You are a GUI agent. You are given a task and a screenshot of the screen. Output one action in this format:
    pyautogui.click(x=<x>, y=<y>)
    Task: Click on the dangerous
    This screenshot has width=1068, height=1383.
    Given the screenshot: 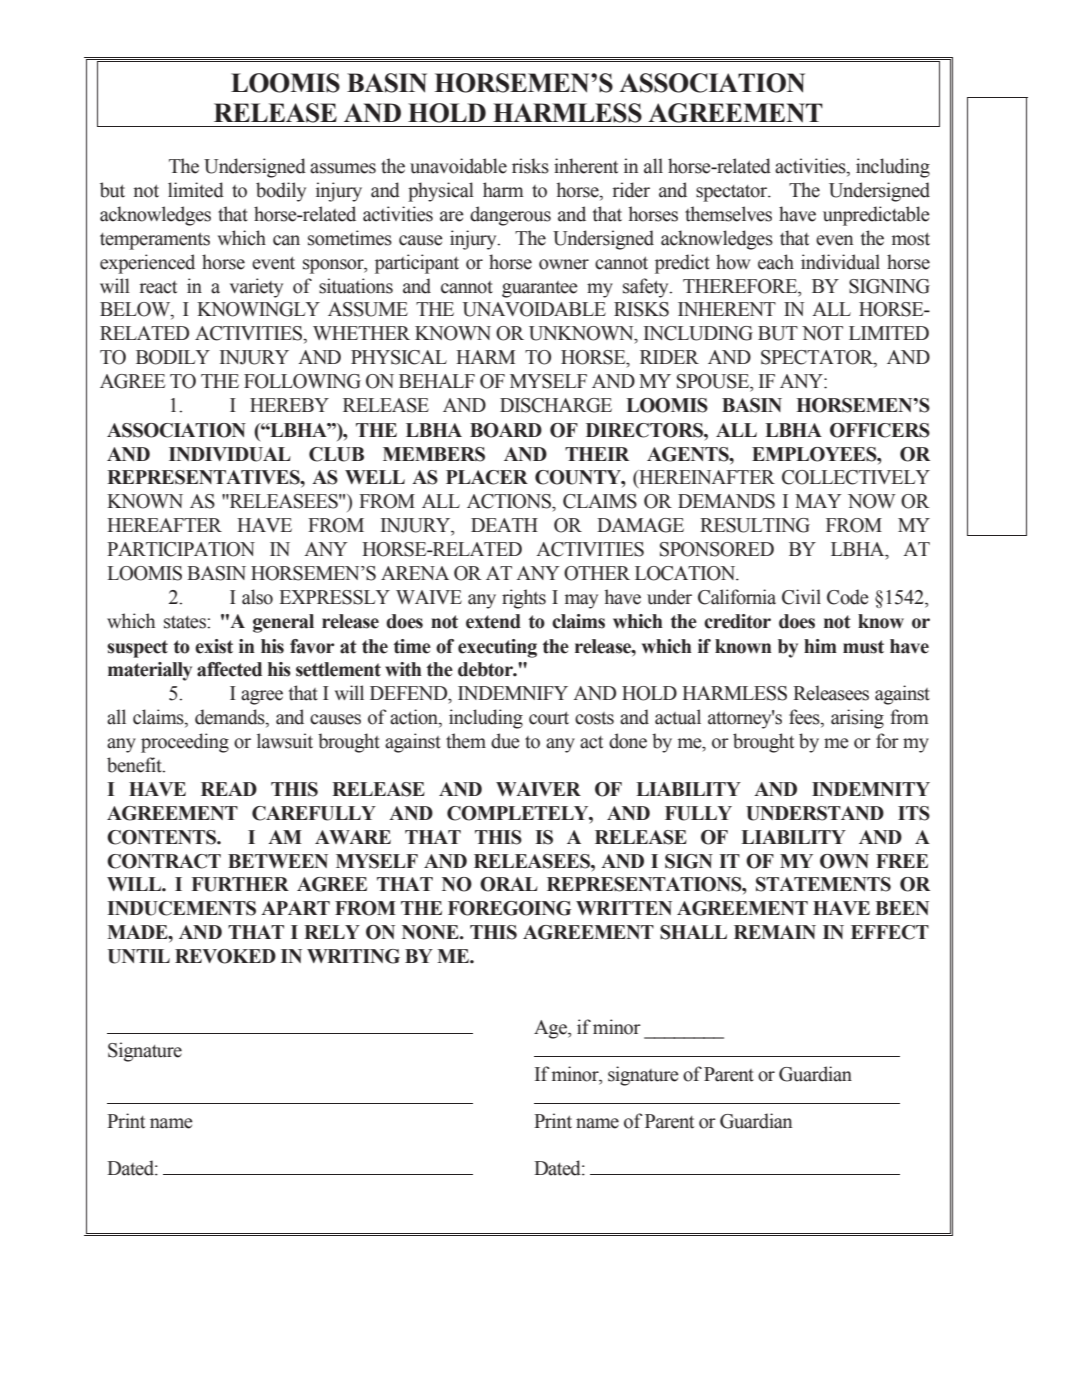 What is the action you would take?
    pyautogui.click(x=510, y=216)
